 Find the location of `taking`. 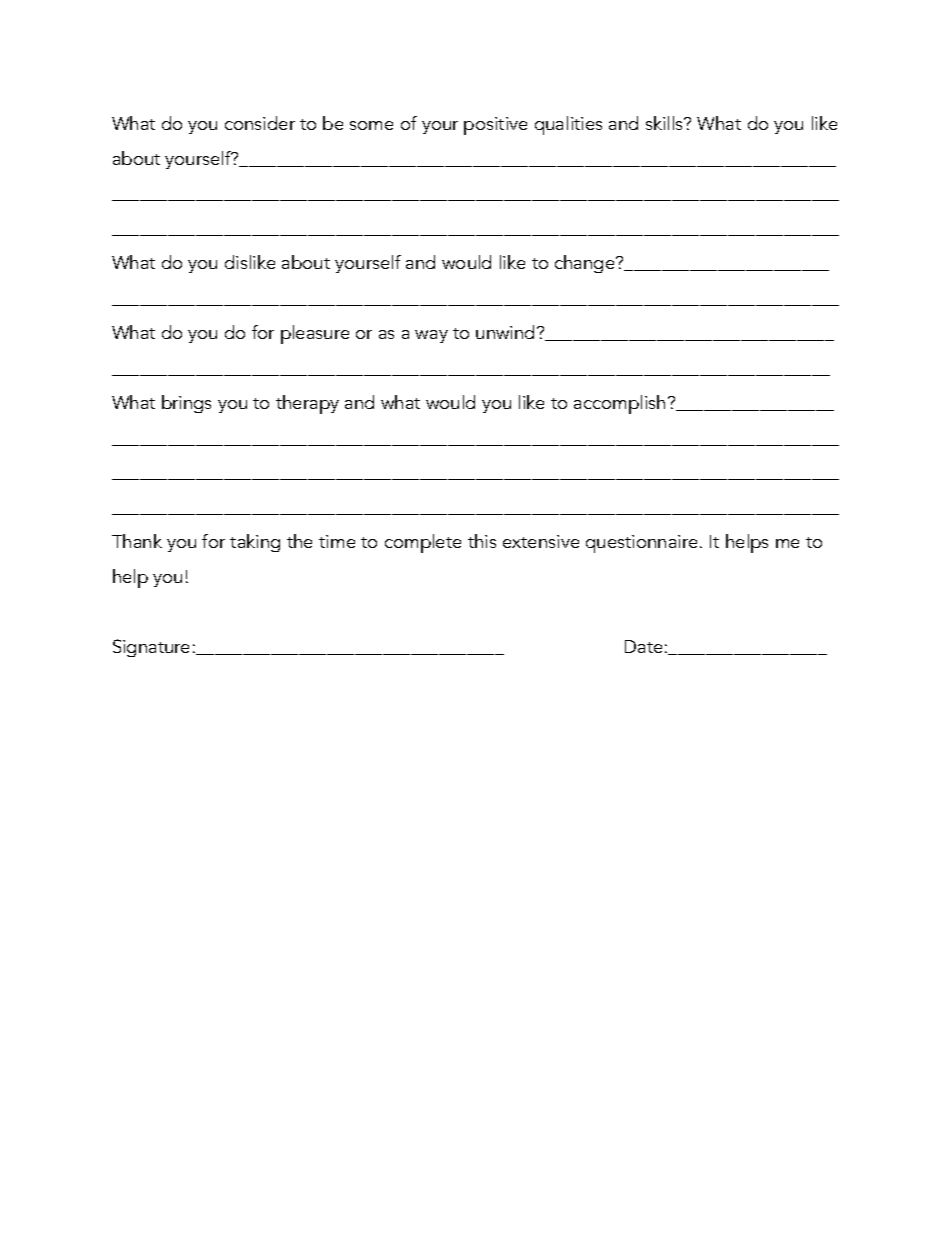

taking is located at coordinates (255, 543).
